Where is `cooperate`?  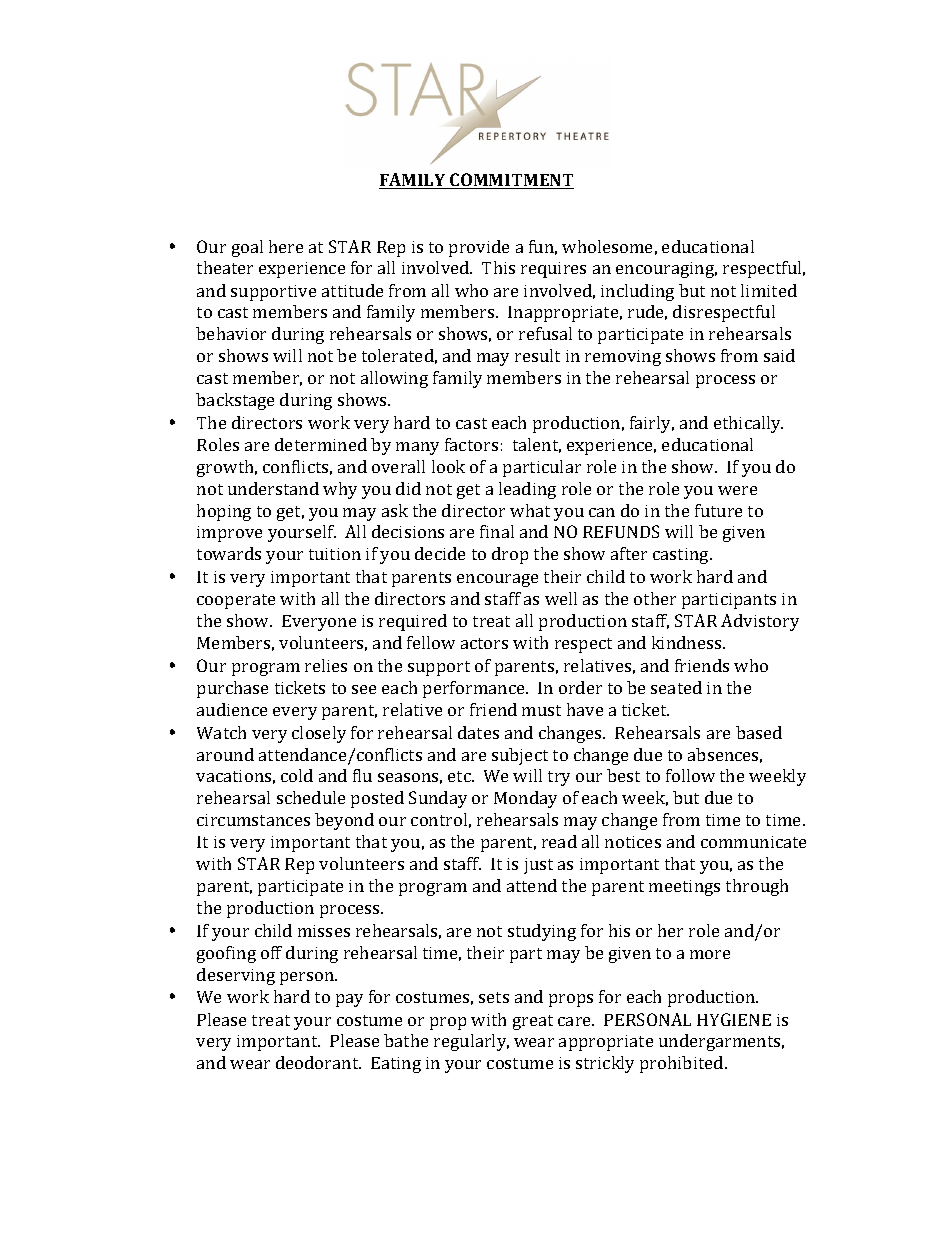 cooperate is located at coordinates (236, 601).
